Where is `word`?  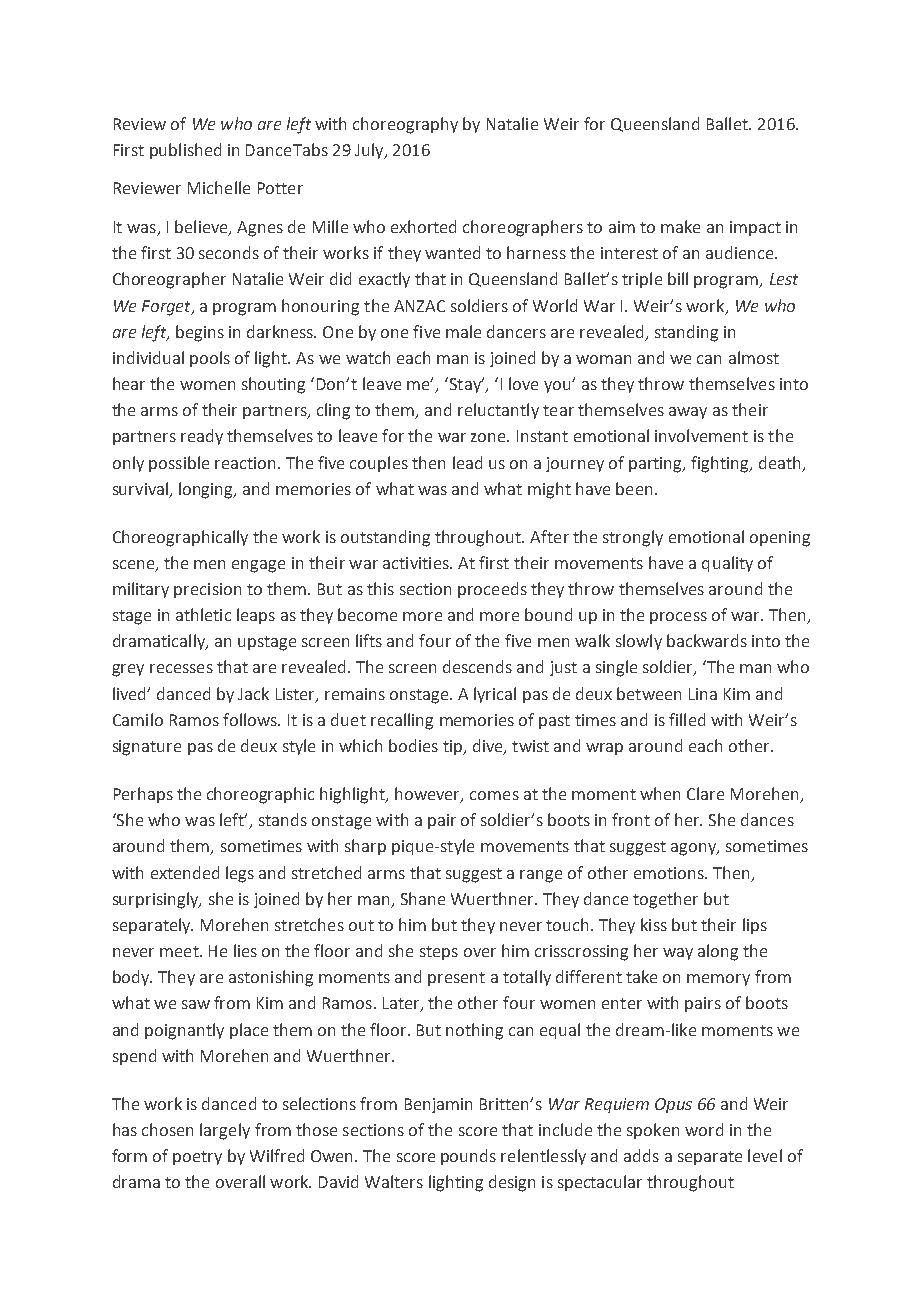 word is located at coordinates (704, 1129).
